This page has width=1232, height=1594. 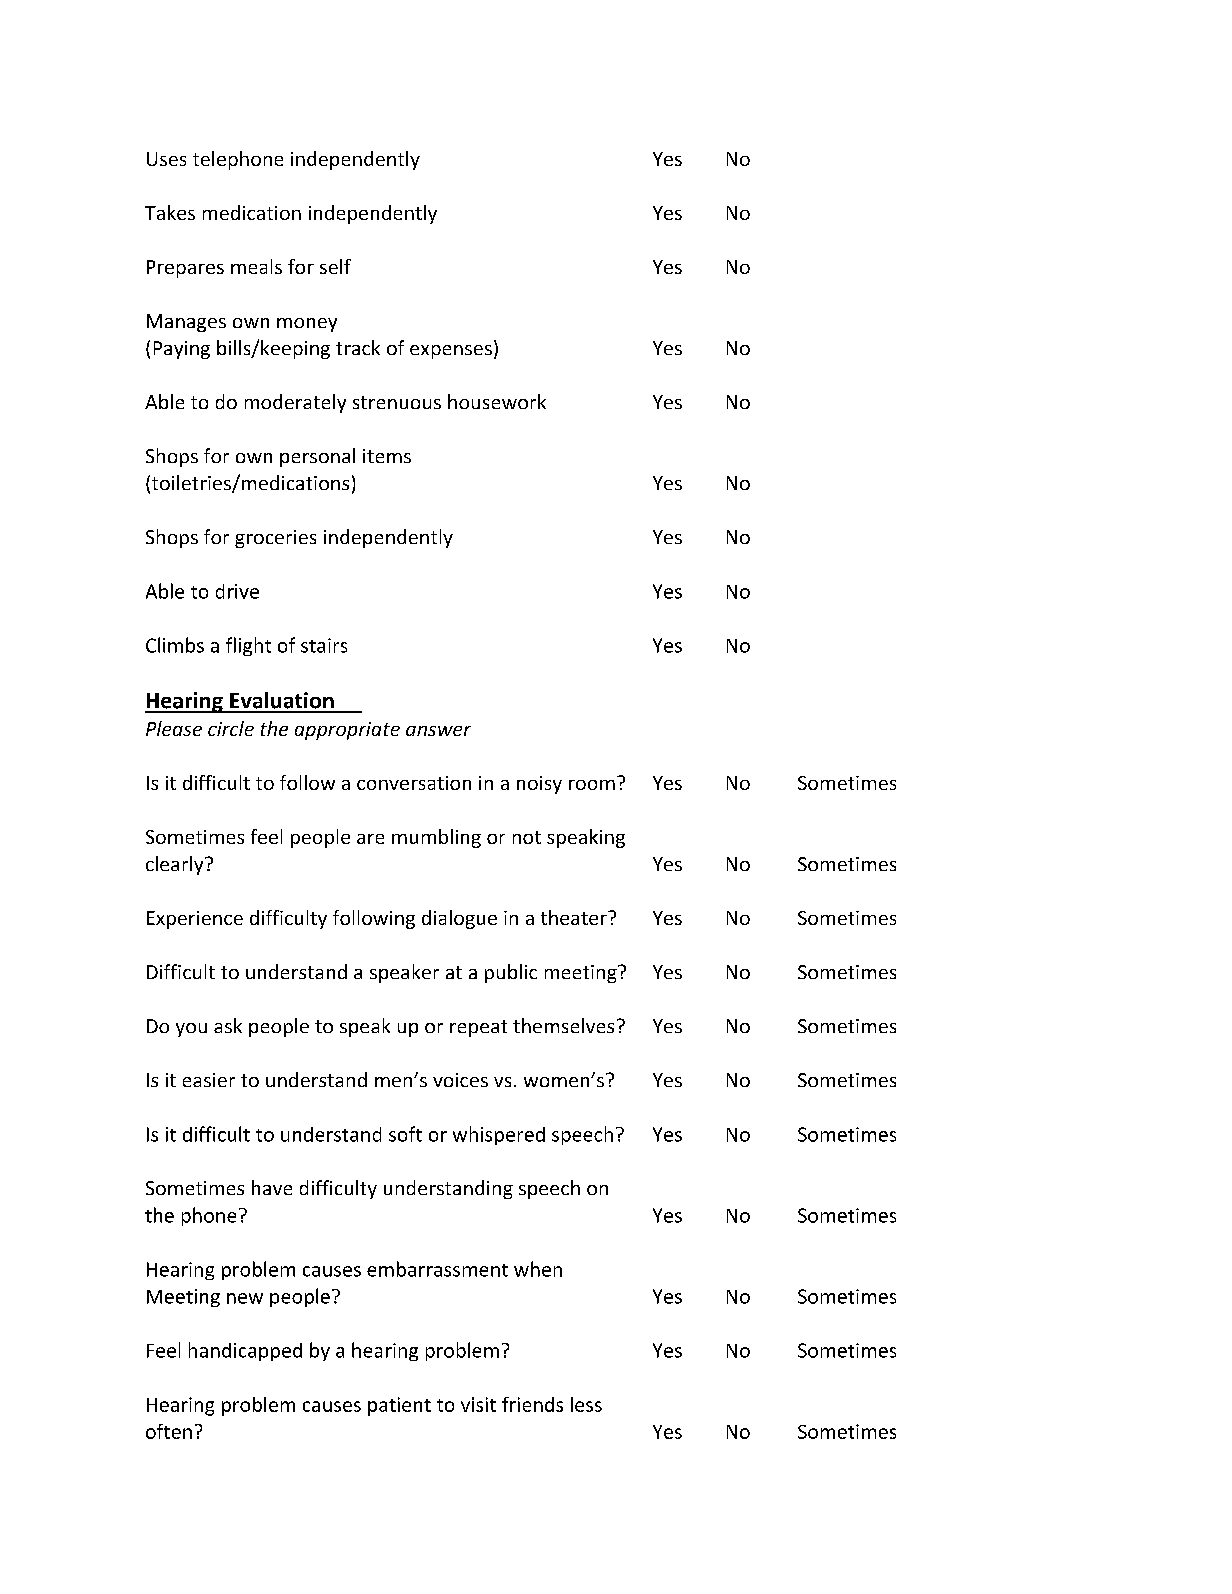 I want to click on items, so click(x=387, y=456).
